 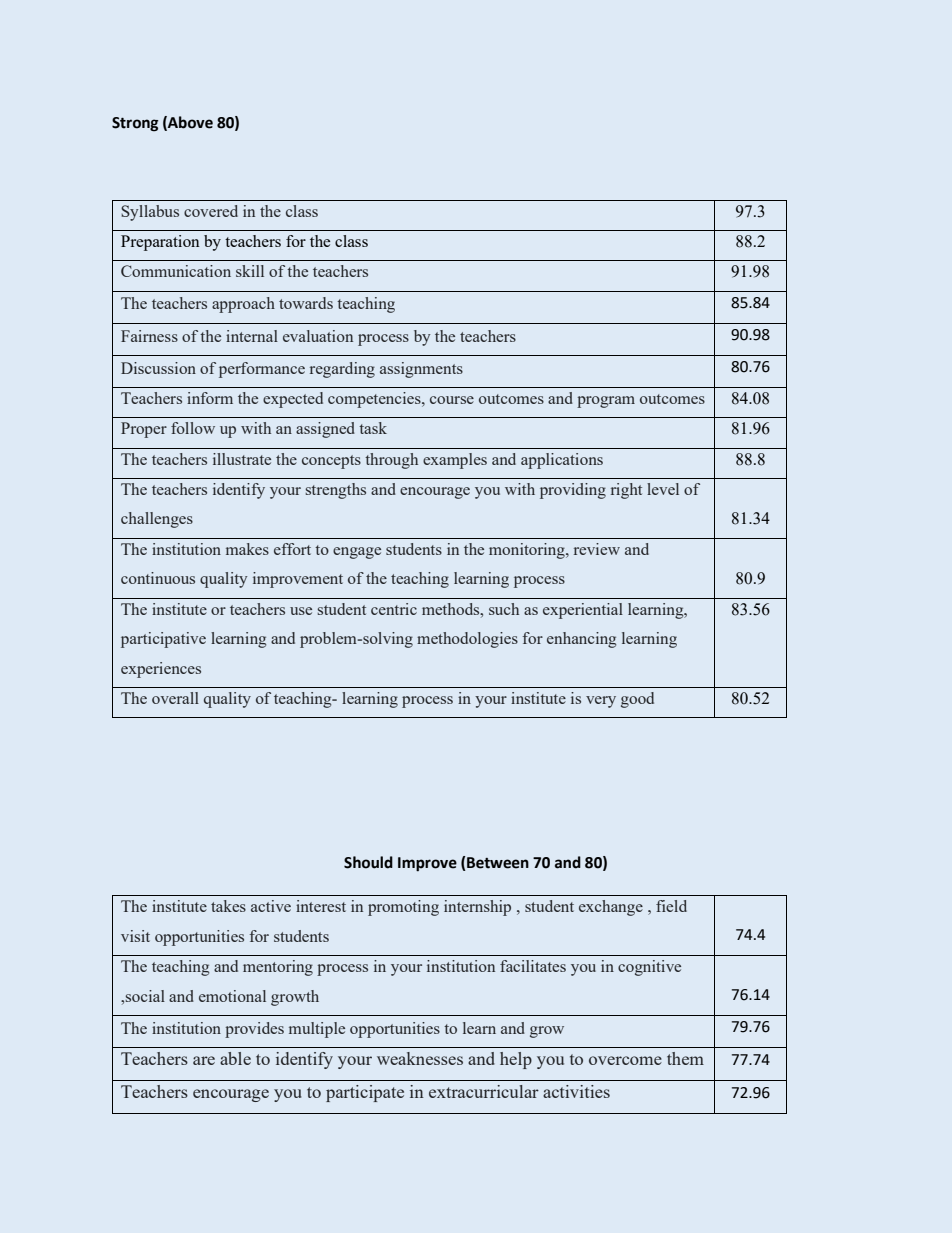 What do you see at coordinates (211, 211) in the image?
I see `covered` at bounding box center [211, 211].
